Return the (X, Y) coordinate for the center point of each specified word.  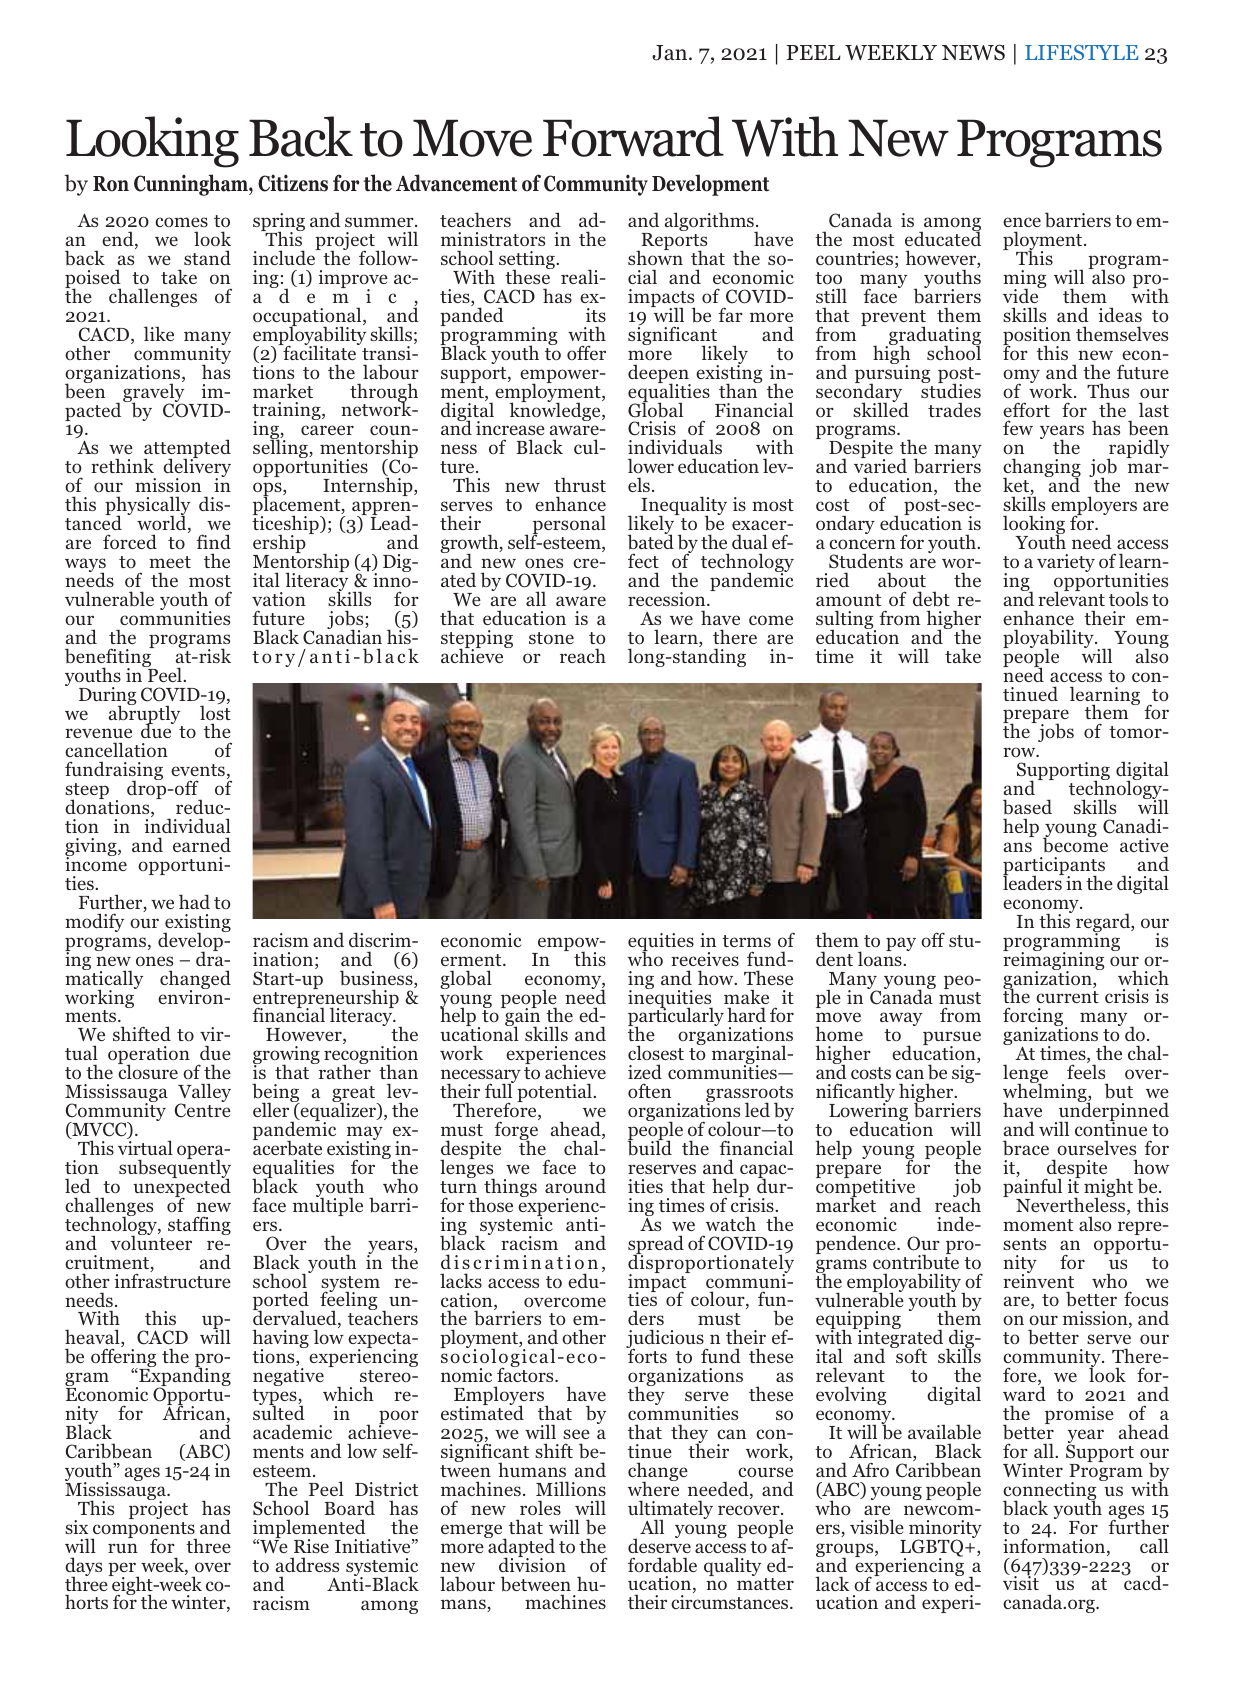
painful (1032, 1189)
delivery (197, 468)
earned (202, 844)
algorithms (710, 223)
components (144, 1531)
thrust (580, 484)
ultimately (670, 1511)
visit (1021, 1582)
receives (705, 959)
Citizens (293, 183)
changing (1042, 469)
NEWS (973, 52)
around (575, 1186)
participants (1054, 867)
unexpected (182, 1188)
